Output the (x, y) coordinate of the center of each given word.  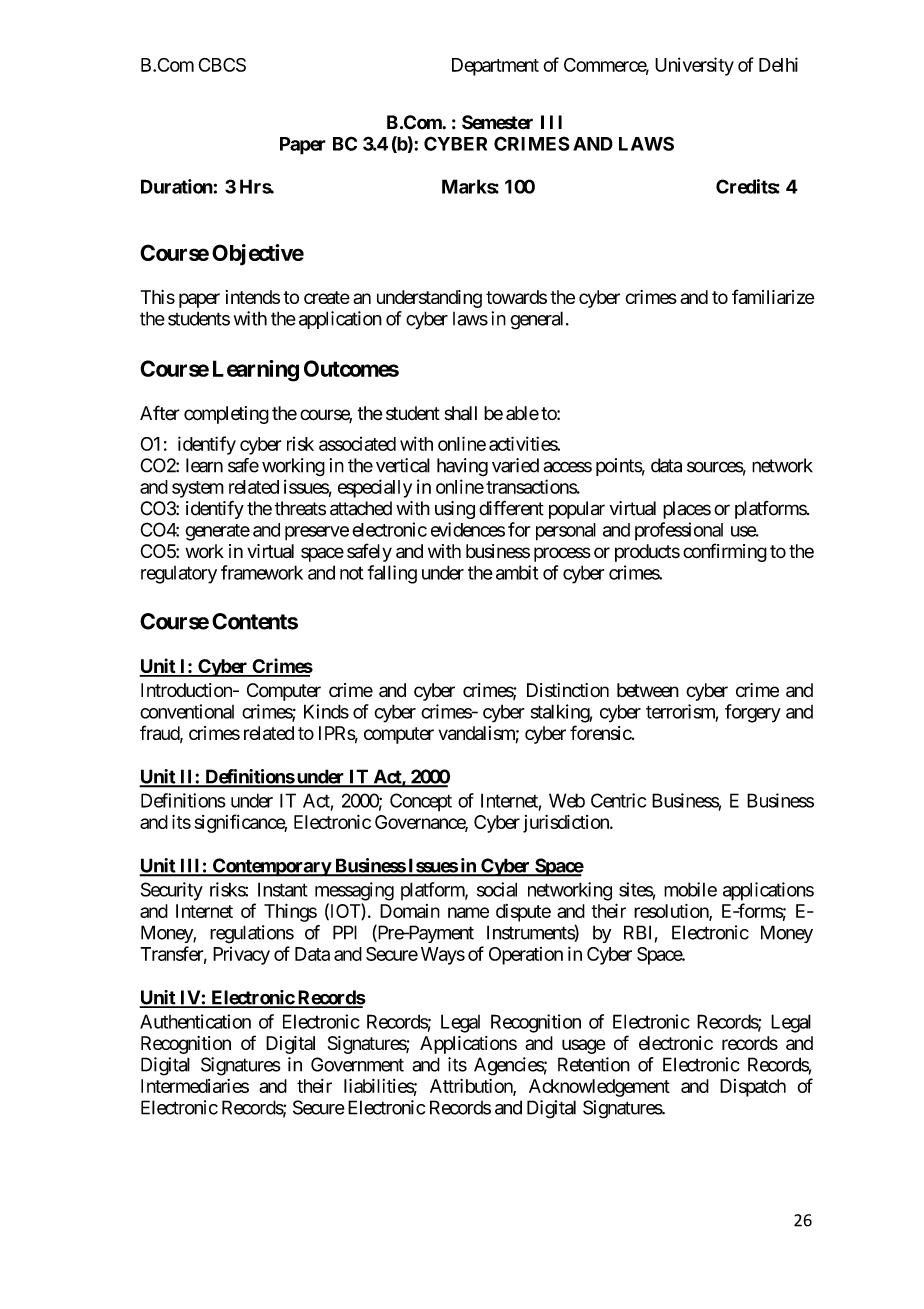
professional (679, 531)
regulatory (179, 575)
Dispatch (753, 1088)
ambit (517, 572)
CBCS (222, 65)
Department (495, 67)
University (694, 66)
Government (357, 1064)
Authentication (195, 1021)
